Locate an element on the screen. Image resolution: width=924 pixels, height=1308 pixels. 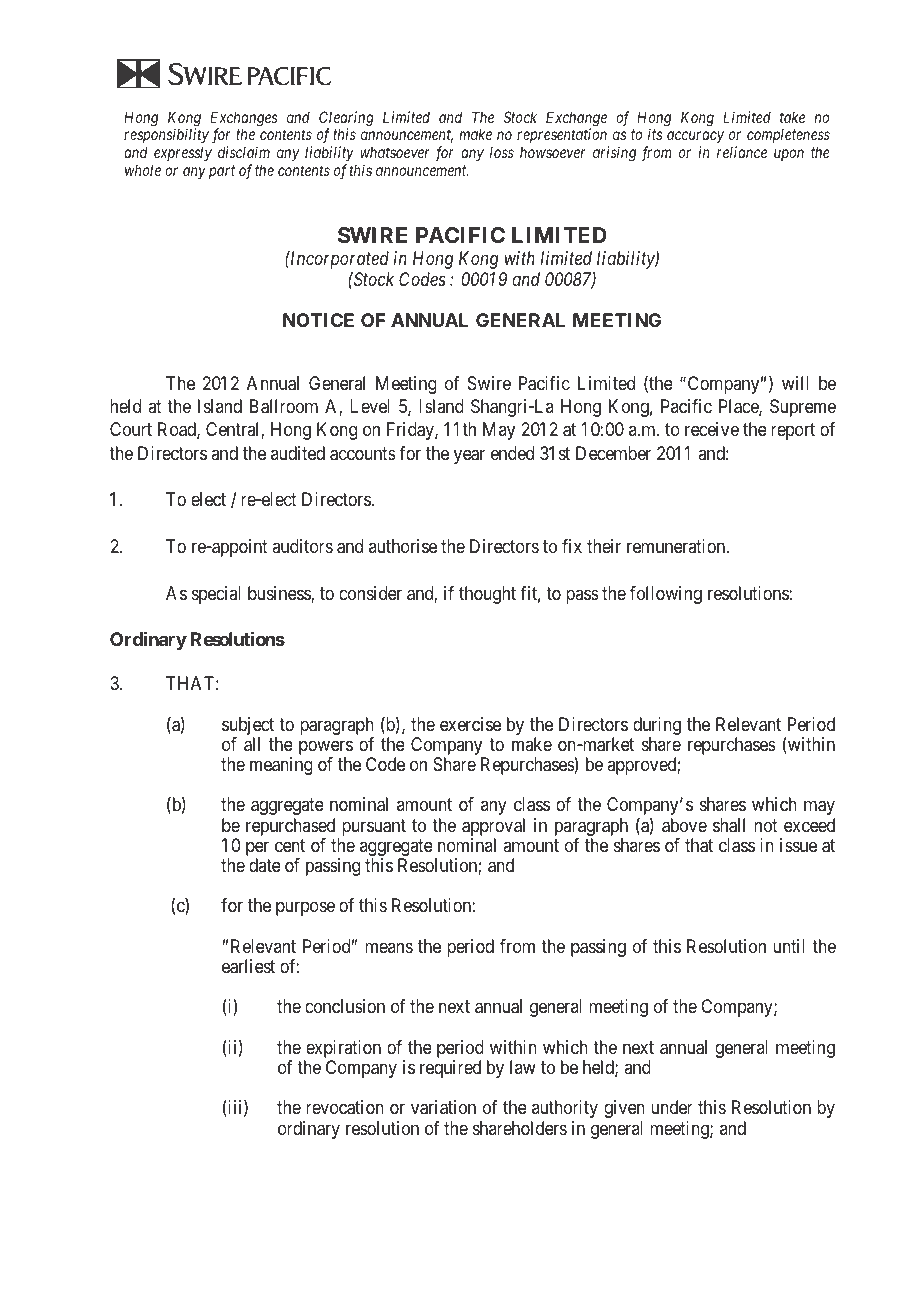
loss is located at coordinates (502, 152).
